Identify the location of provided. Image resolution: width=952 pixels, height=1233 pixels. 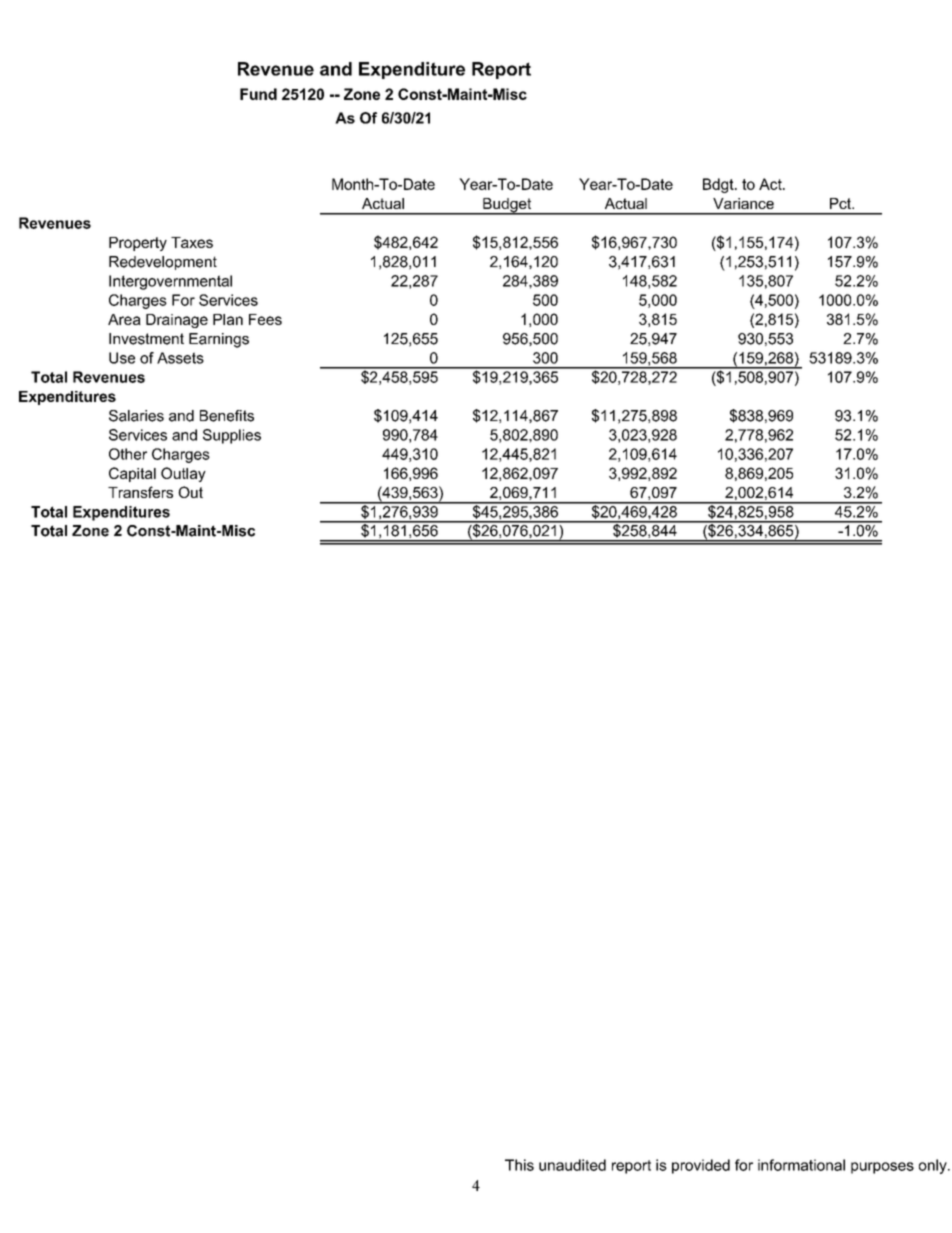
(701, 1166).
